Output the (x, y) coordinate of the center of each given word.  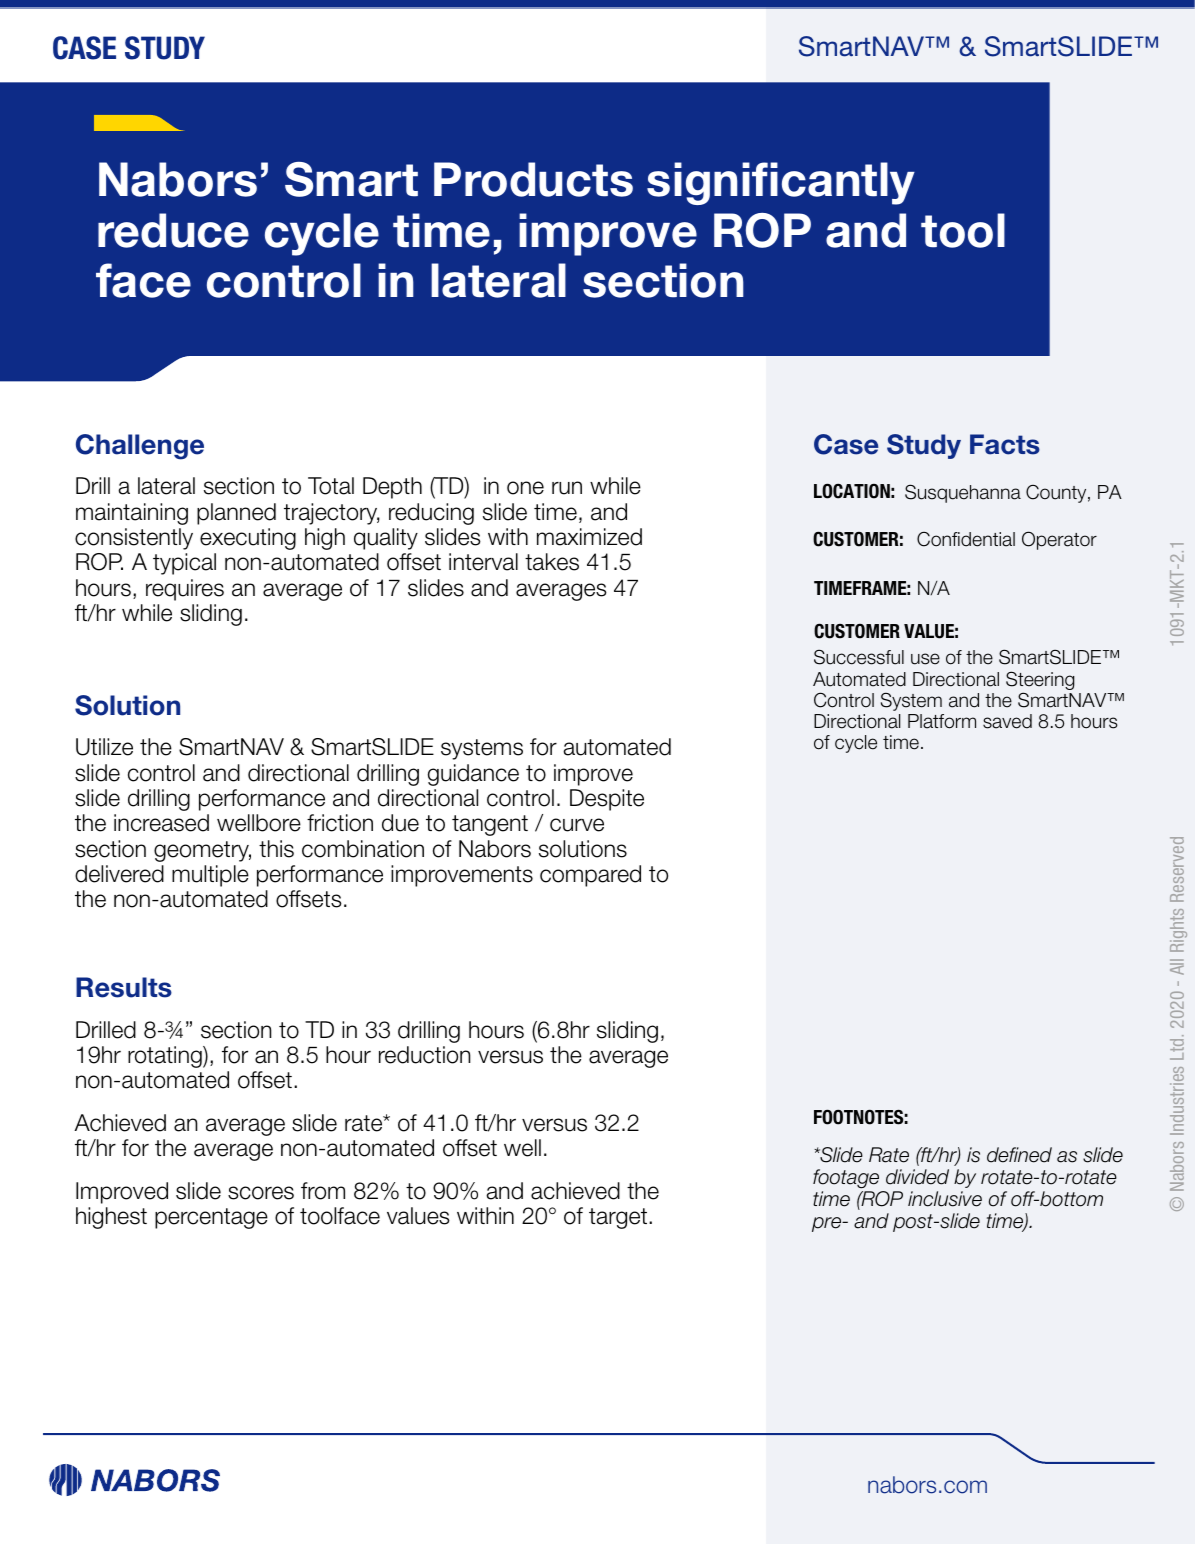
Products (533, 179)
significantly (781, 183)
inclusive (945, 1199)
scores (261, 1193)
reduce (173, 230)
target (618, 1218)
